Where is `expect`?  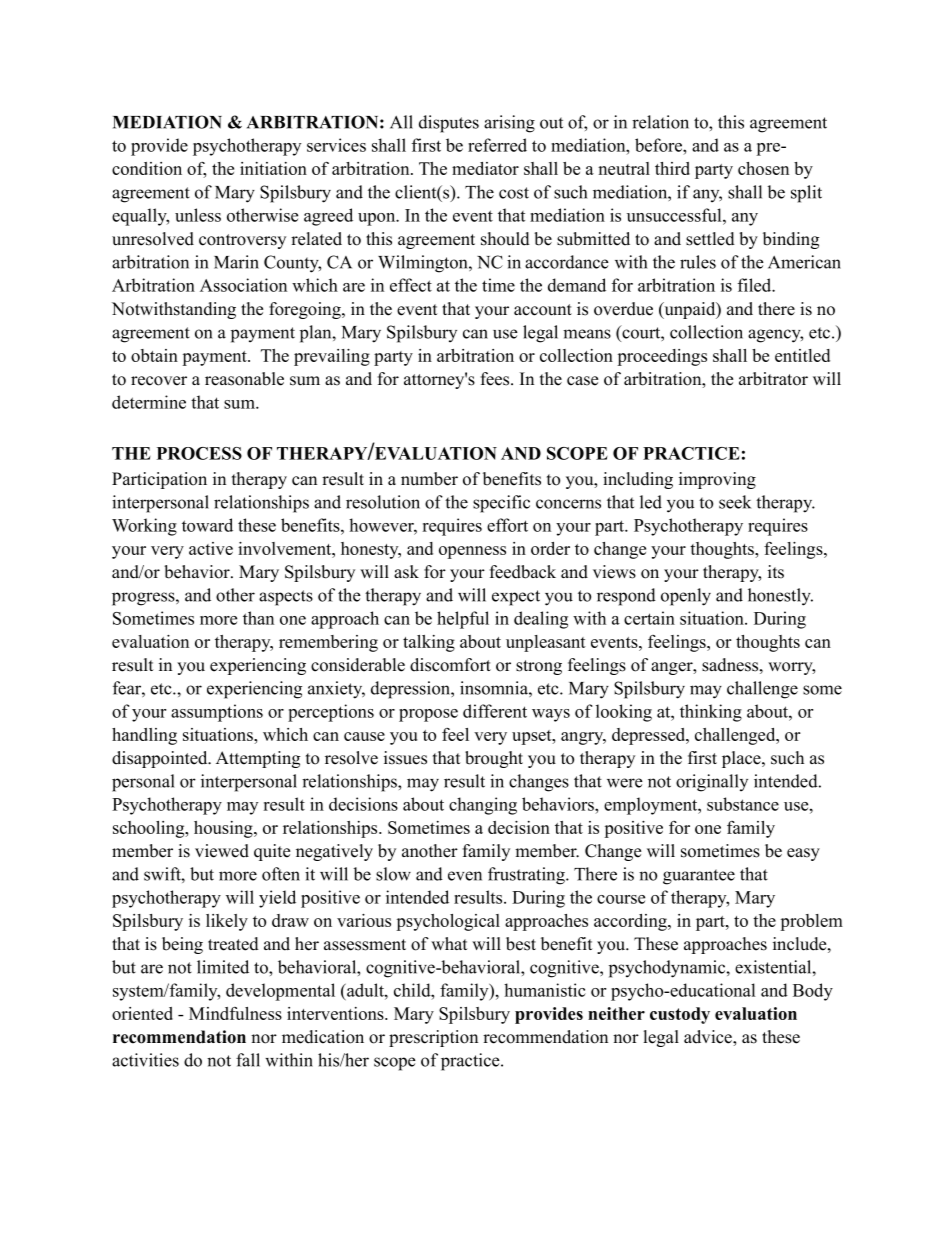
expect is located at coordinates (516, 598).
